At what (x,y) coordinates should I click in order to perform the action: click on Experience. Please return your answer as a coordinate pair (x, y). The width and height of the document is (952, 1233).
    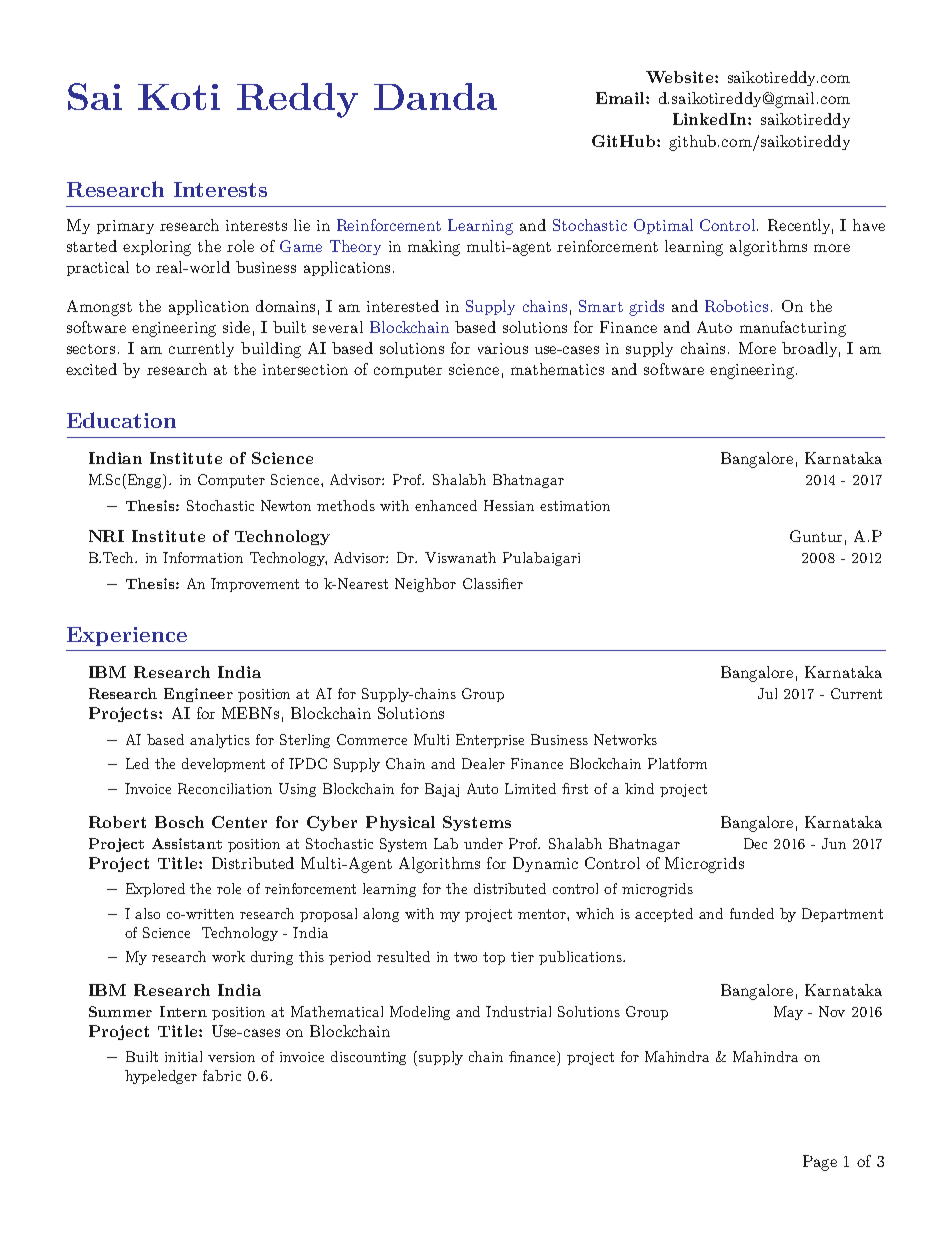
    Looking at the image, I should click on (127, 636).
